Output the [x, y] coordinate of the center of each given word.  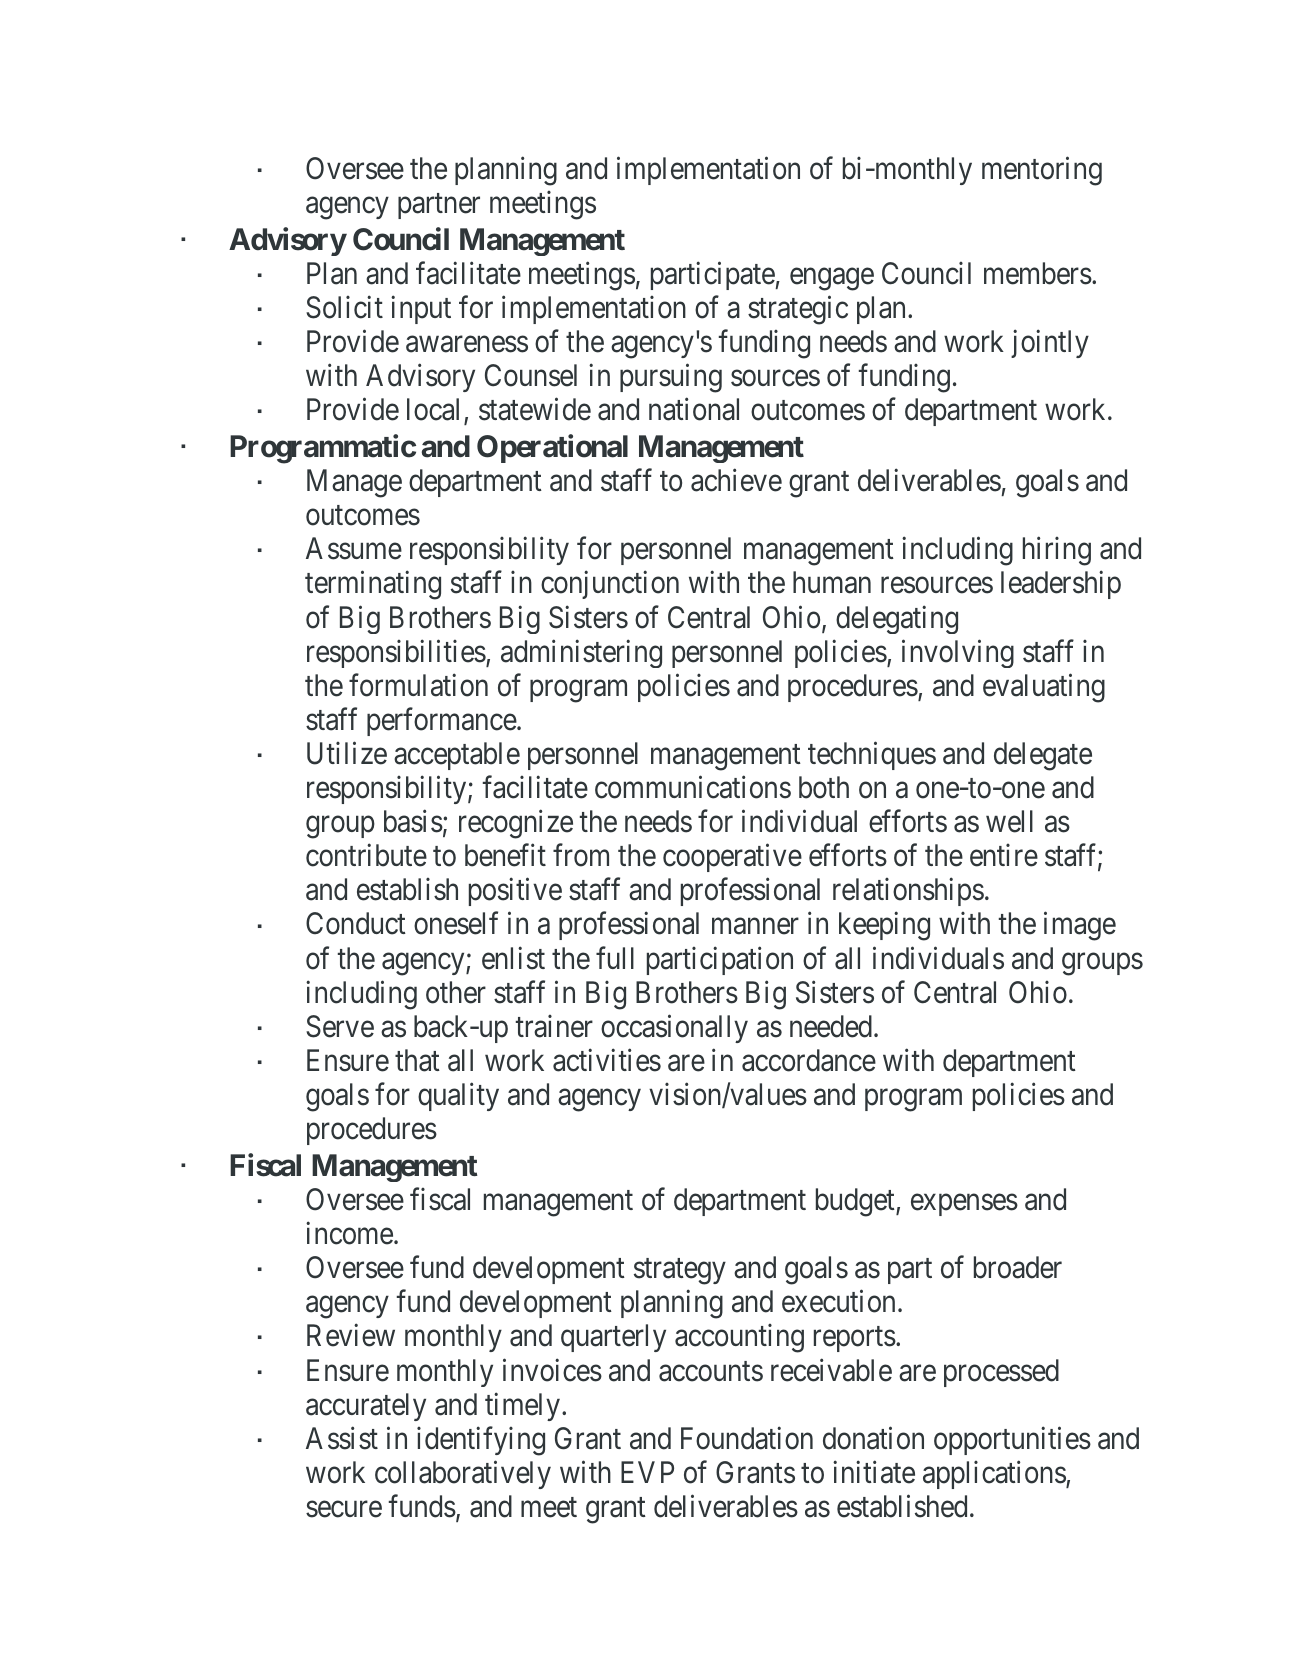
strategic [798, 310]
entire [1004, 855]
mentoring [1042, 171]
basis [413, 821]
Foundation [747, 1438]
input [421, 310]
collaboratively [463, 1475]
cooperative [732, 858]
